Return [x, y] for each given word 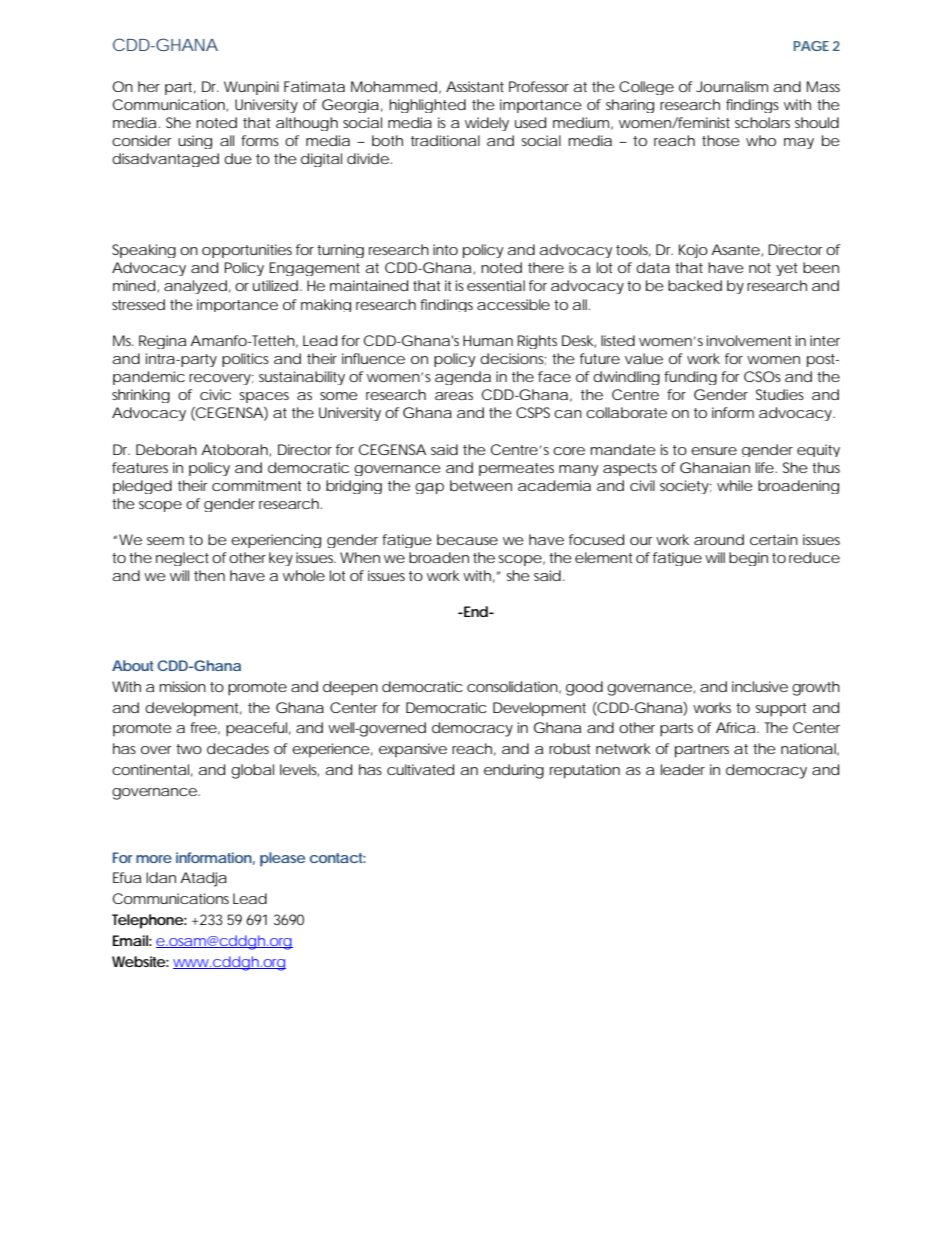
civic [215, 394]
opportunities [247, 251]
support [781, 710]
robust [570, 748]
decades [238, 748]
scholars [762, 122]
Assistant [475, 86]
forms [260, 140]
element [604, 557]
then [209, 575]
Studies [780, 394]
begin [748, 559]
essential [496, 285]
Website [139, 961]
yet [787, 269]
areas [454, 396]
